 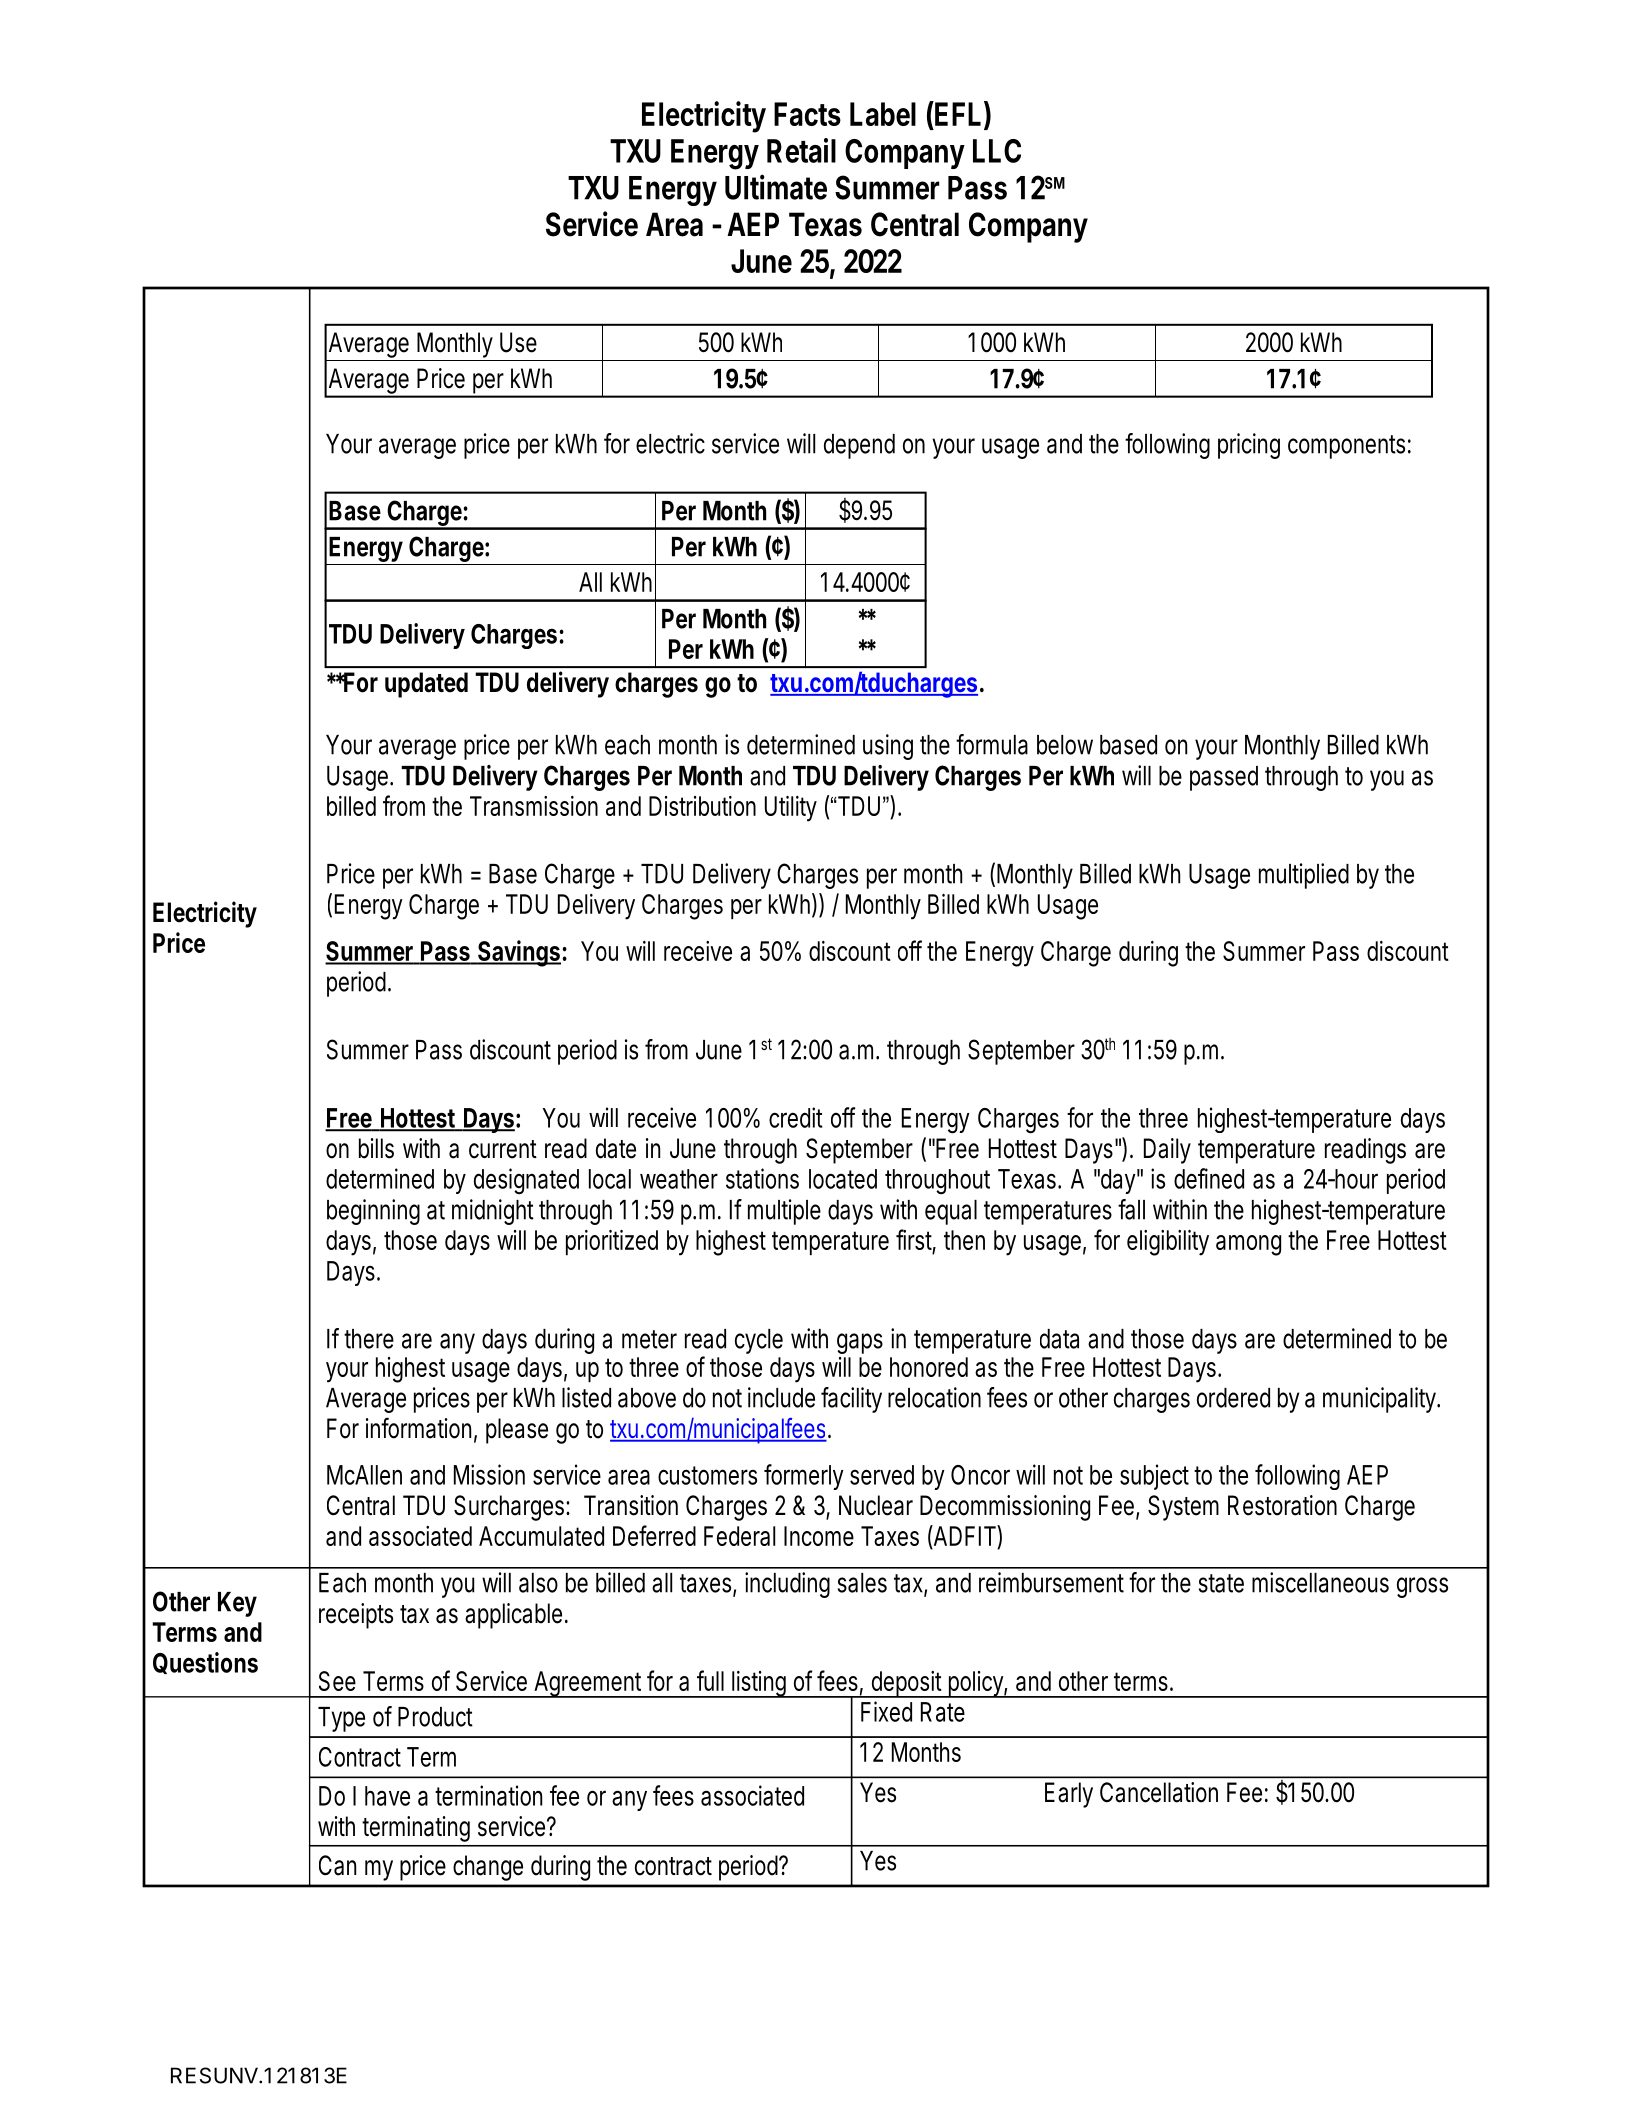 What do you see at coordinates (1065, 745) in the document?
I see `below` at bounding box center [1065, 745].
